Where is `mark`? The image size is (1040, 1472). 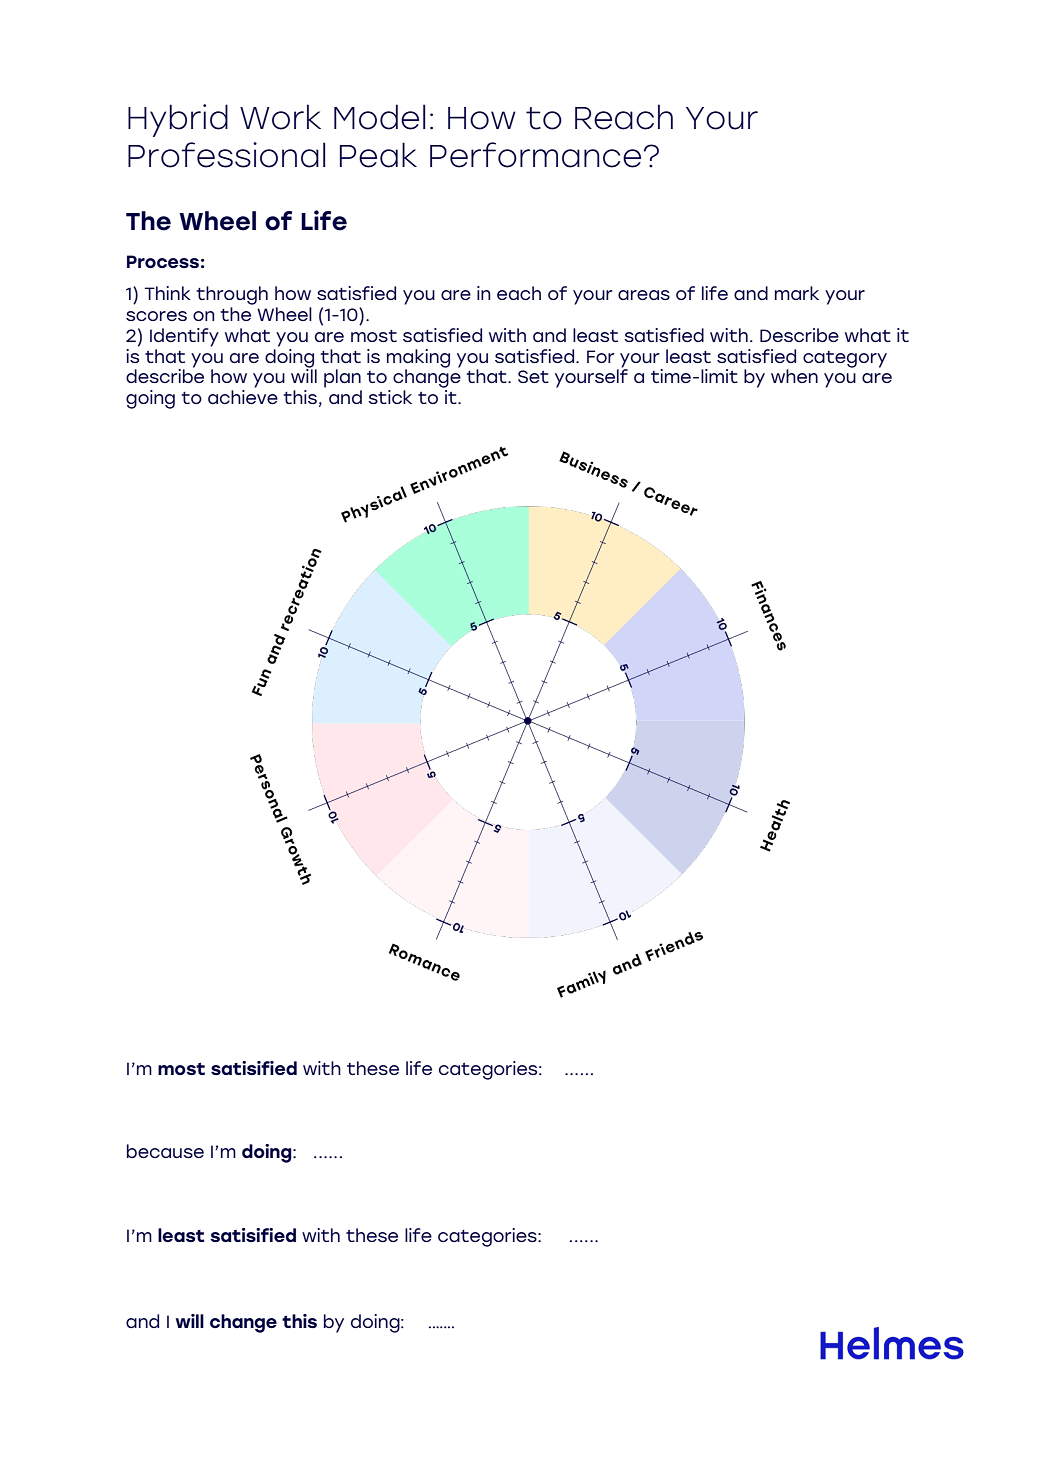 mark is located at coordinates (797, 293).
